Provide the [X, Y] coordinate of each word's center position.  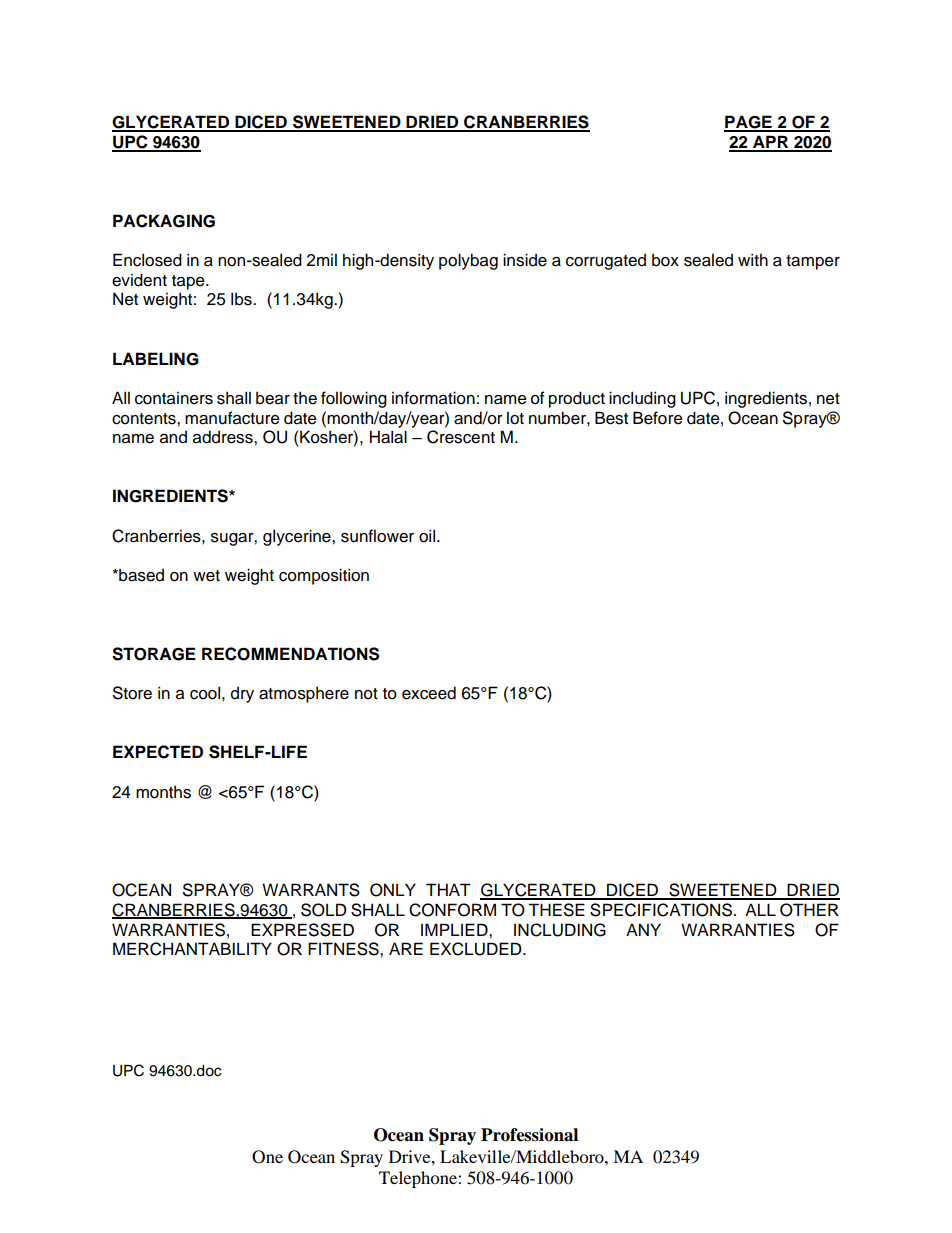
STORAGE [154, 654]
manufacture [232, 418]
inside [525, 260]
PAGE [749, 123]
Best [611, 418]
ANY [643, 929]
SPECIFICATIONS [661, 910]
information [433, 398]
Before [657, 418]
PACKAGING [164, 221]
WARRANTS [311, 890]
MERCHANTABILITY [192, 949]
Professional [529, 1135]
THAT [448, 889]
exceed [429, 693]
